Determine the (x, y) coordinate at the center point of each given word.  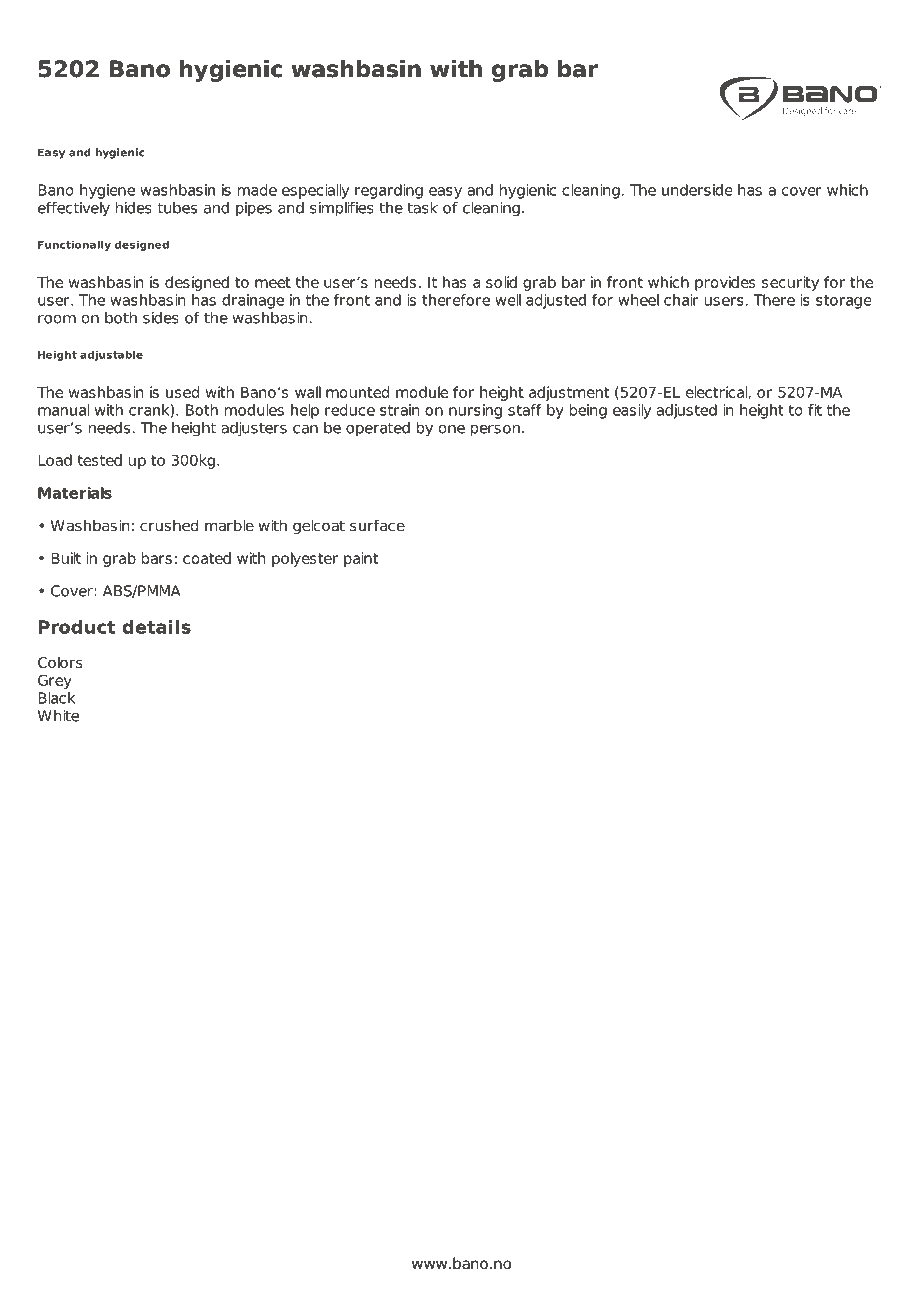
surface (377, 525)
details (157, 627)
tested (99, 460)
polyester (305, 559)
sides (161, 318)
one (452, 429)
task (422, 208)
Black (56, 698)
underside (697, 190)
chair (681, 300)
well (508, 300)
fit (815, 410)
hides (134, 208)
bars (157, 558)
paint (361, 559)
